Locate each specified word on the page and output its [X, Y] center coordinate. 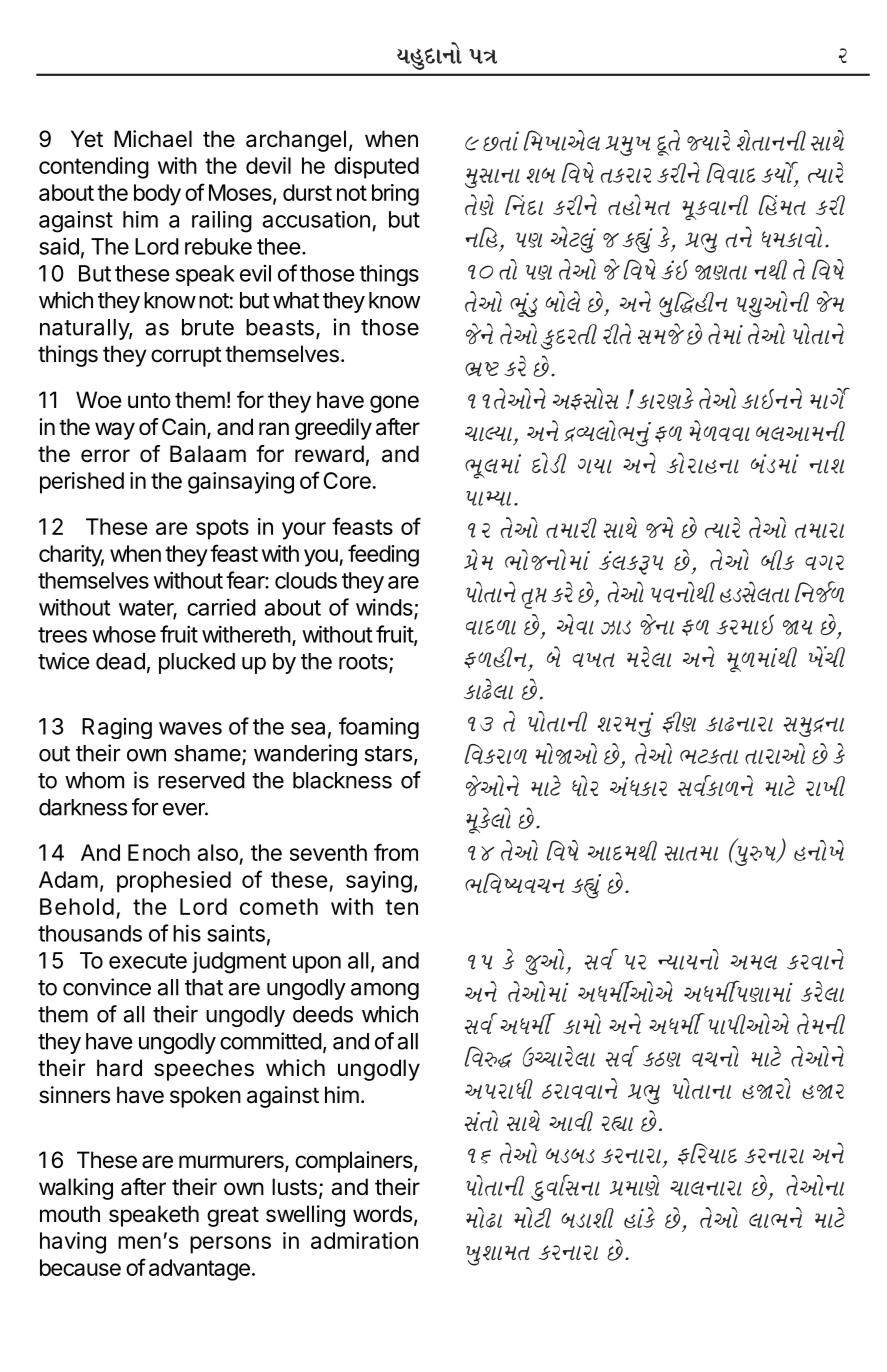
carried [221, 607]
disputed [376, 168]
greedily [333, 429]
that [204, 987]
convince [107, 987]
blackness [342, 780]
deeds [323, 1014]
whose [124, 634]
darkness [83, 807]
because [80, 1267]
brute [208, 327]
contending [94, 168]
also [217, 852]
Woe [99, 400]
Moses [241, 193]
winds [385, 608]
